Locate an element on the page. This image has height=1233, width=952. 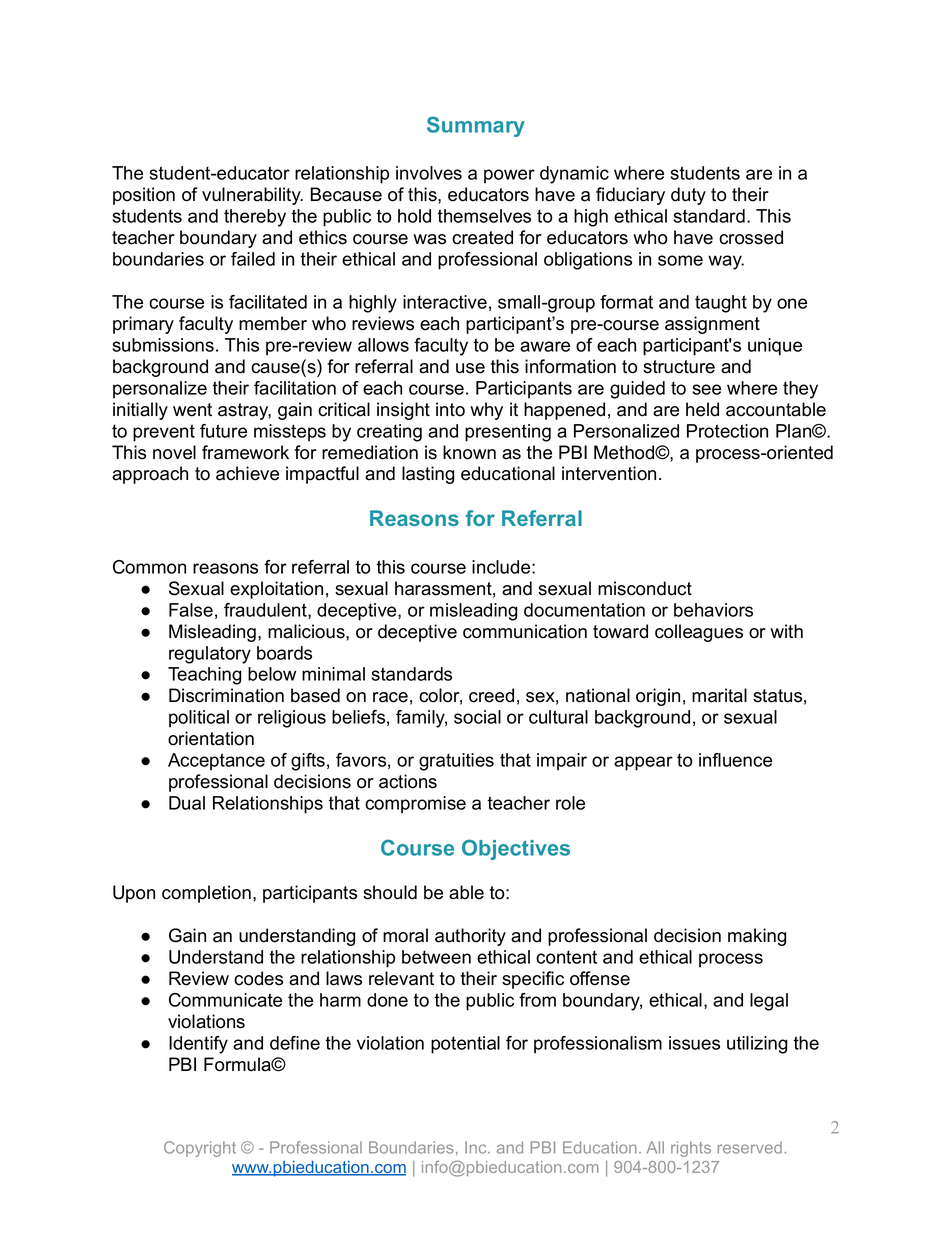
completion is located at coordinates (206, 894).
